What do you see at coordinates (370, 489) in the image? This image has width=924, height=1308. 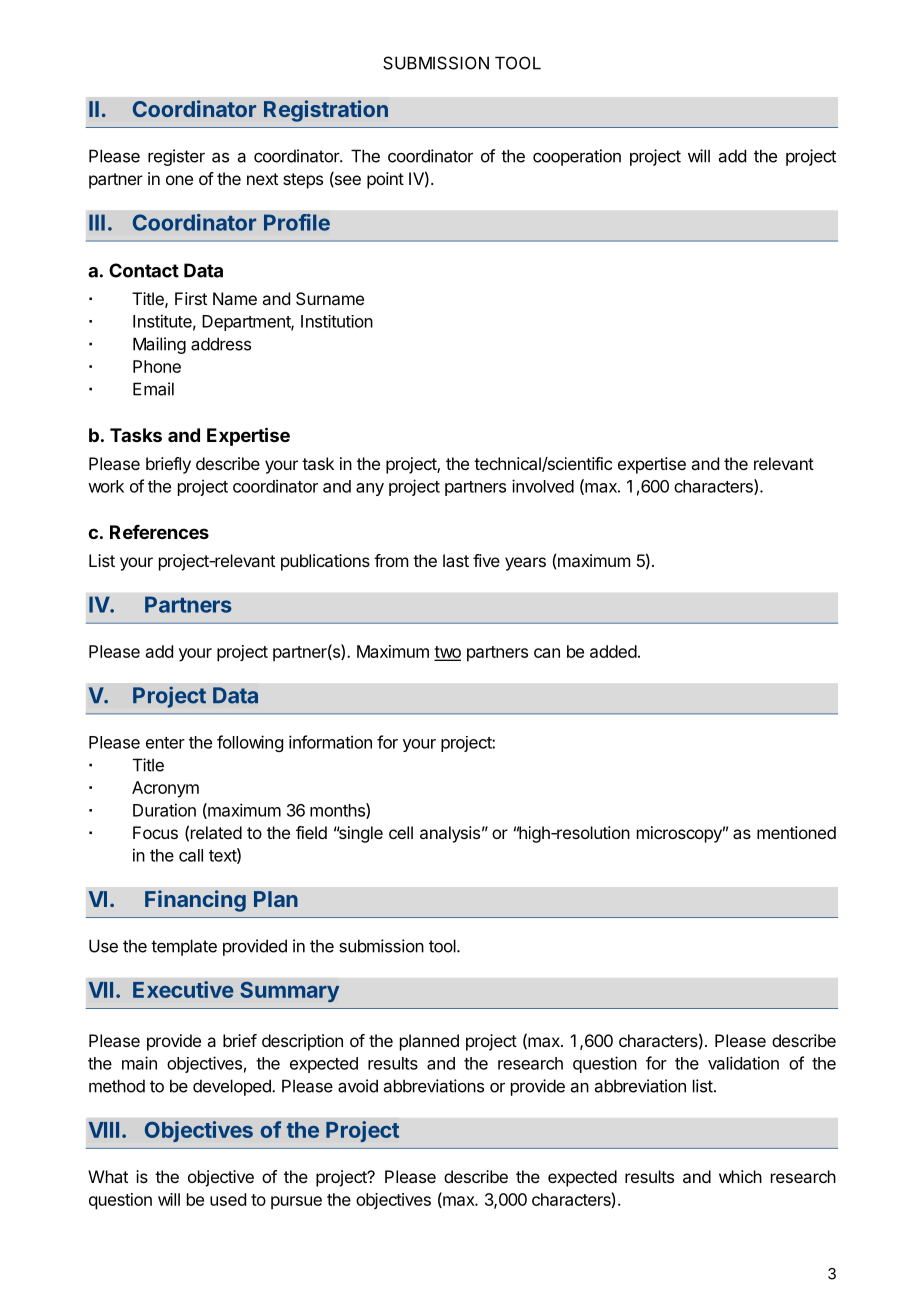 I see `any` at bounding box center [370, 489].
